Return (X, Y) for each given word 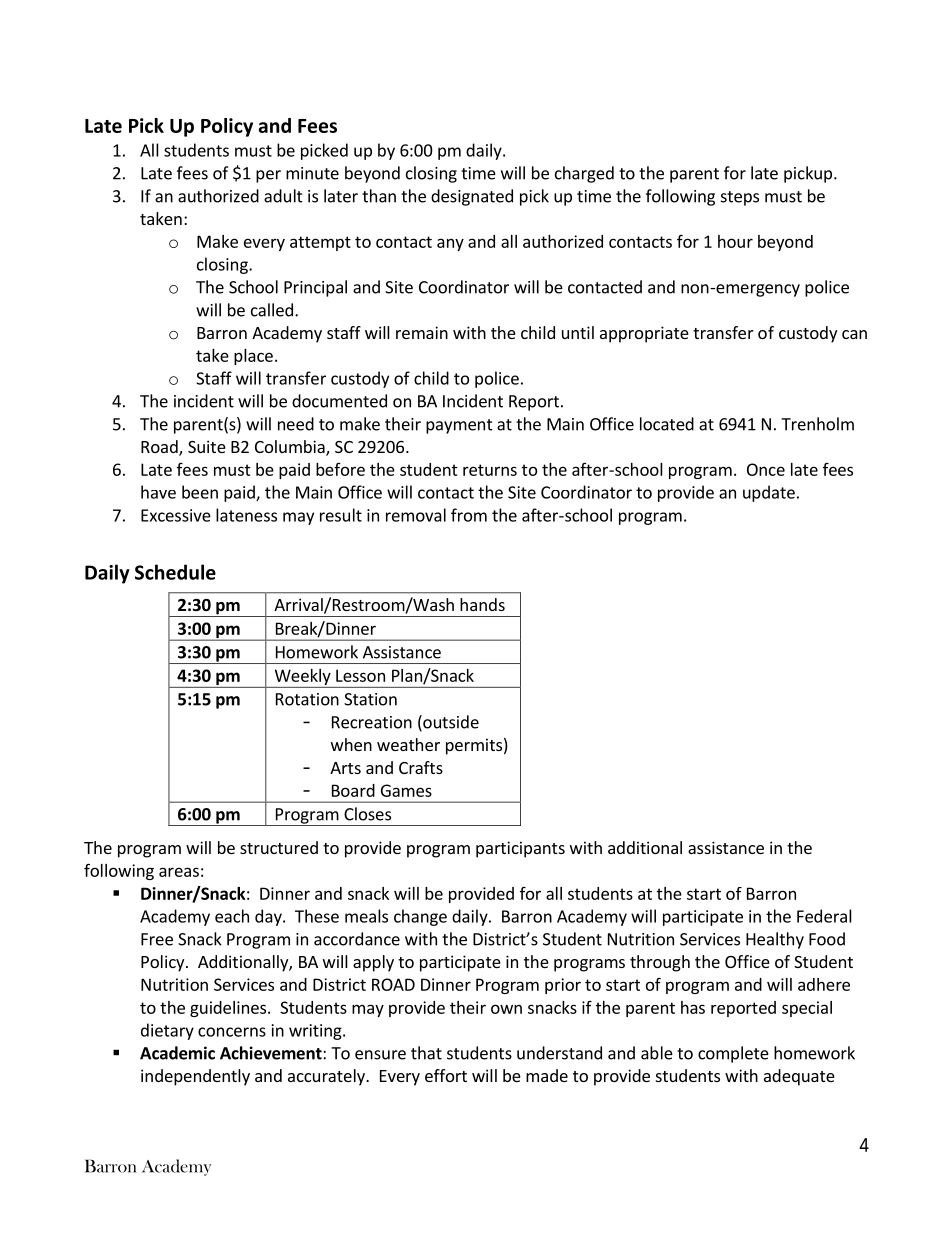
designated (472, 197)
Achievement (272, 1053)
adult (283, 196)
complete (733, 1054)
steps (740, 198)
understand (559, 1053)
